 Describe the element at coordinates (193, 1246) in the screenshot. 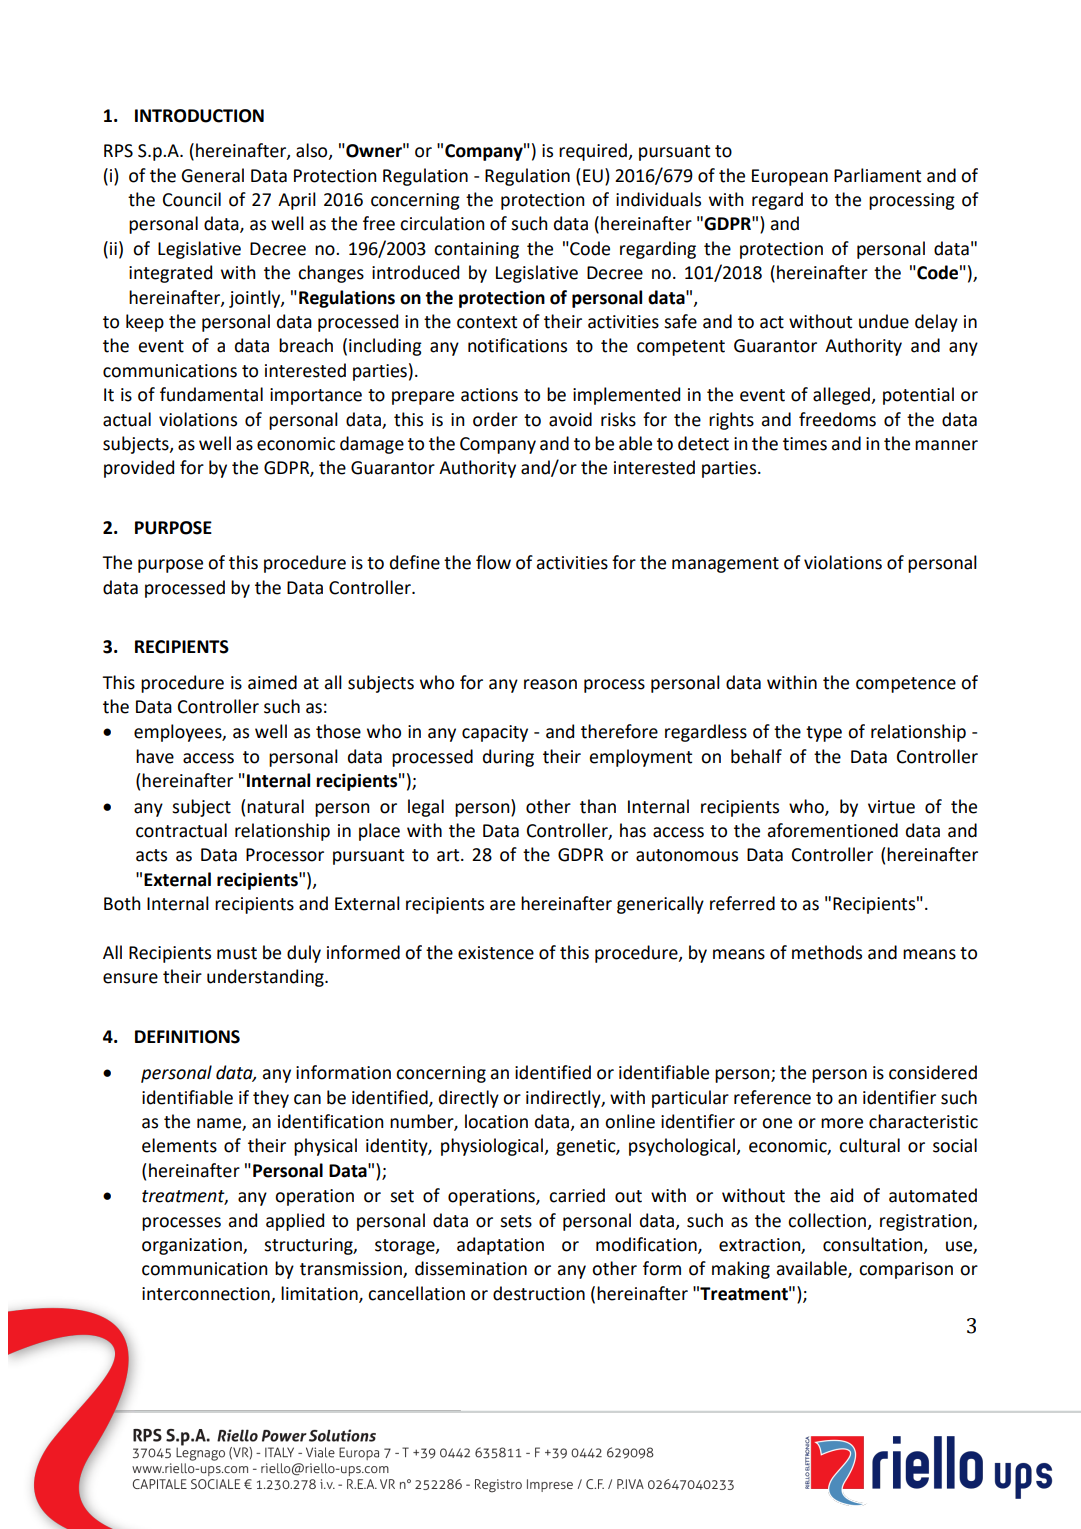

I see `organization` at that location.
